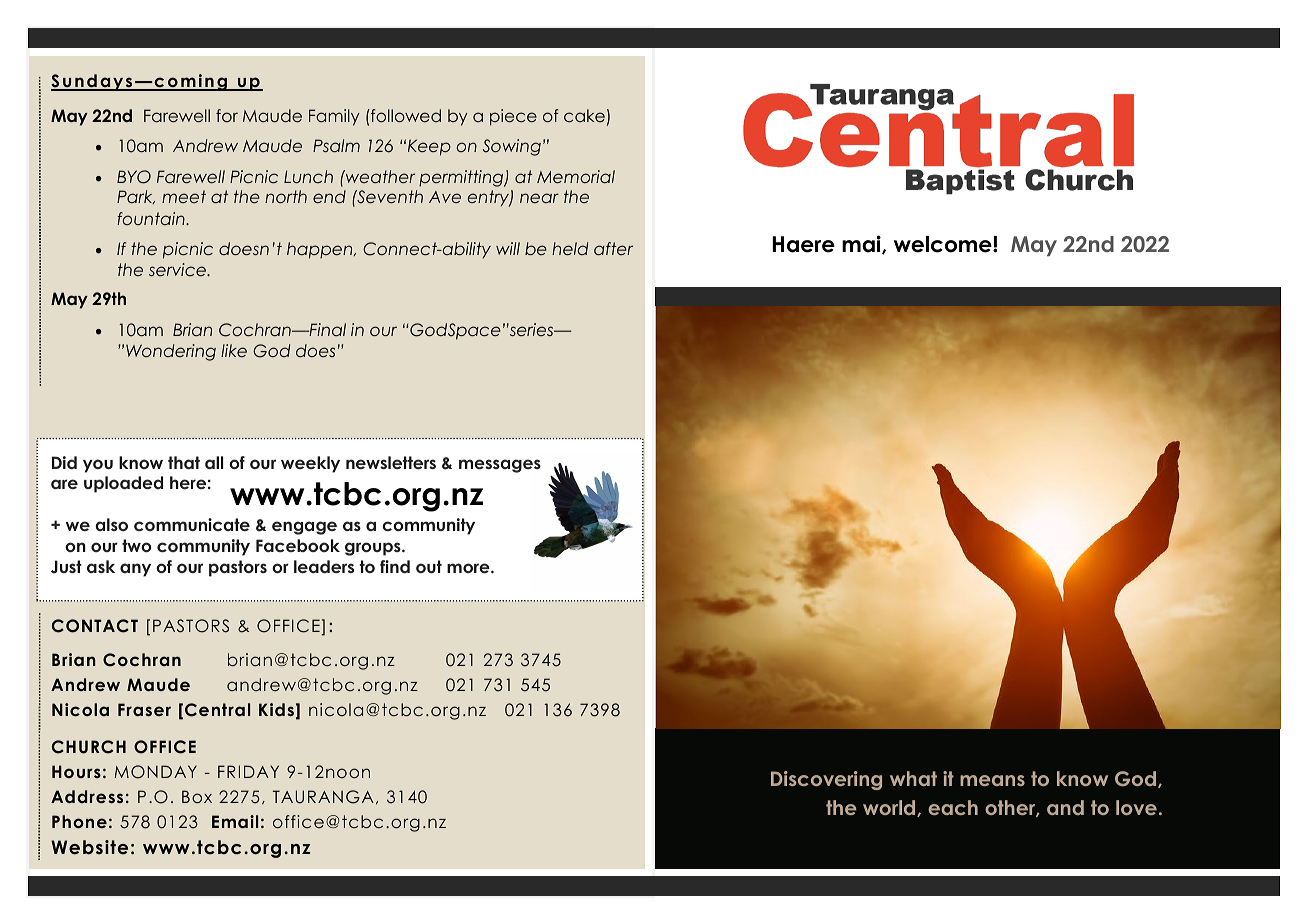 This page has height=924, width=1308. I want to click on held, so click(570, 248).
